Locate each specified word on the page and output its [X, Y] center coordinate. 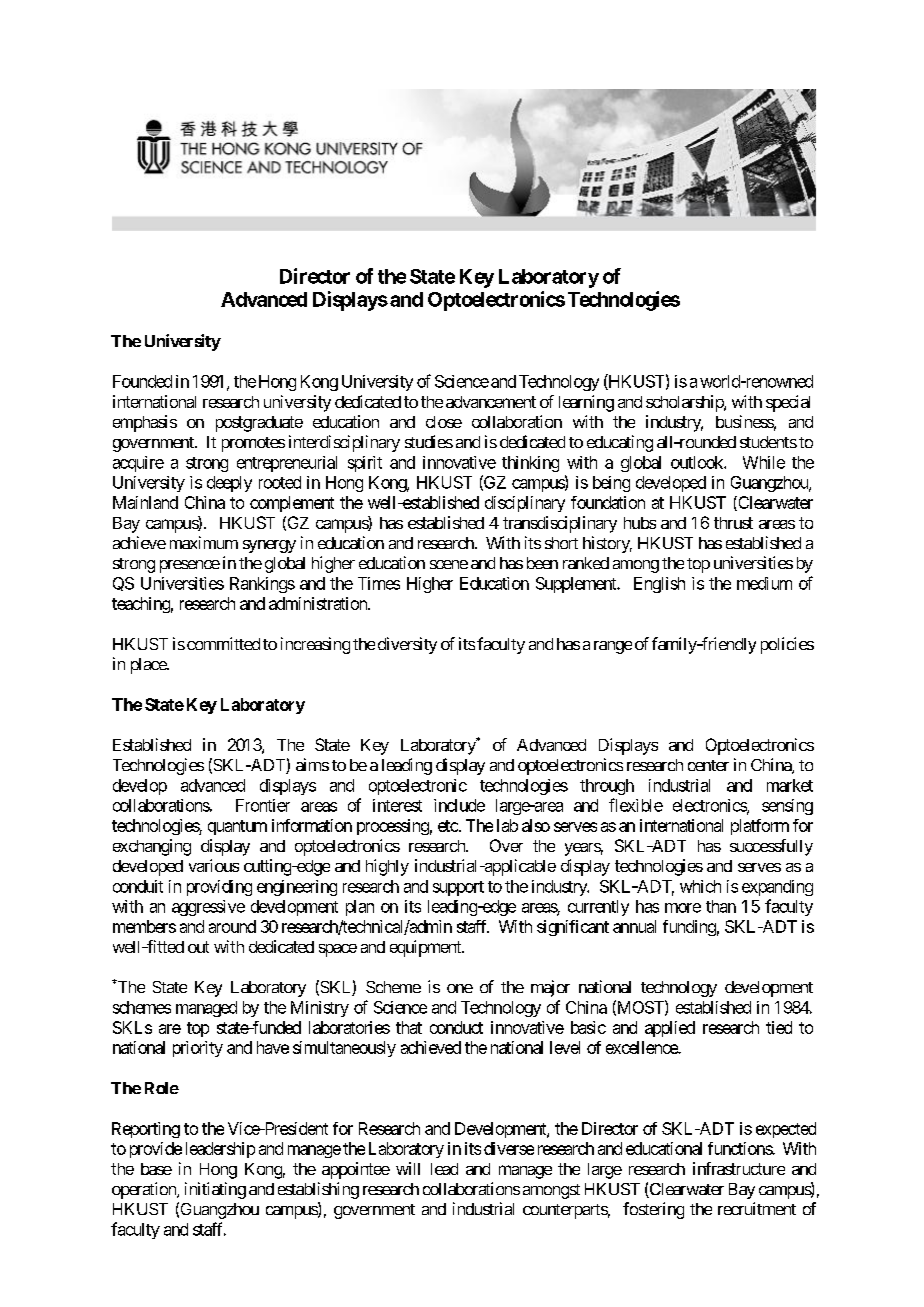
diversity [407, 645]
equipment [426, 948]
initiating [215, 1190]
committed [223, 643]
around [232, 926]
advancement [491, 402]
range [613, 647]
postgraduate [259, 424]
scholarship [685, 403]
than [721, 906]
